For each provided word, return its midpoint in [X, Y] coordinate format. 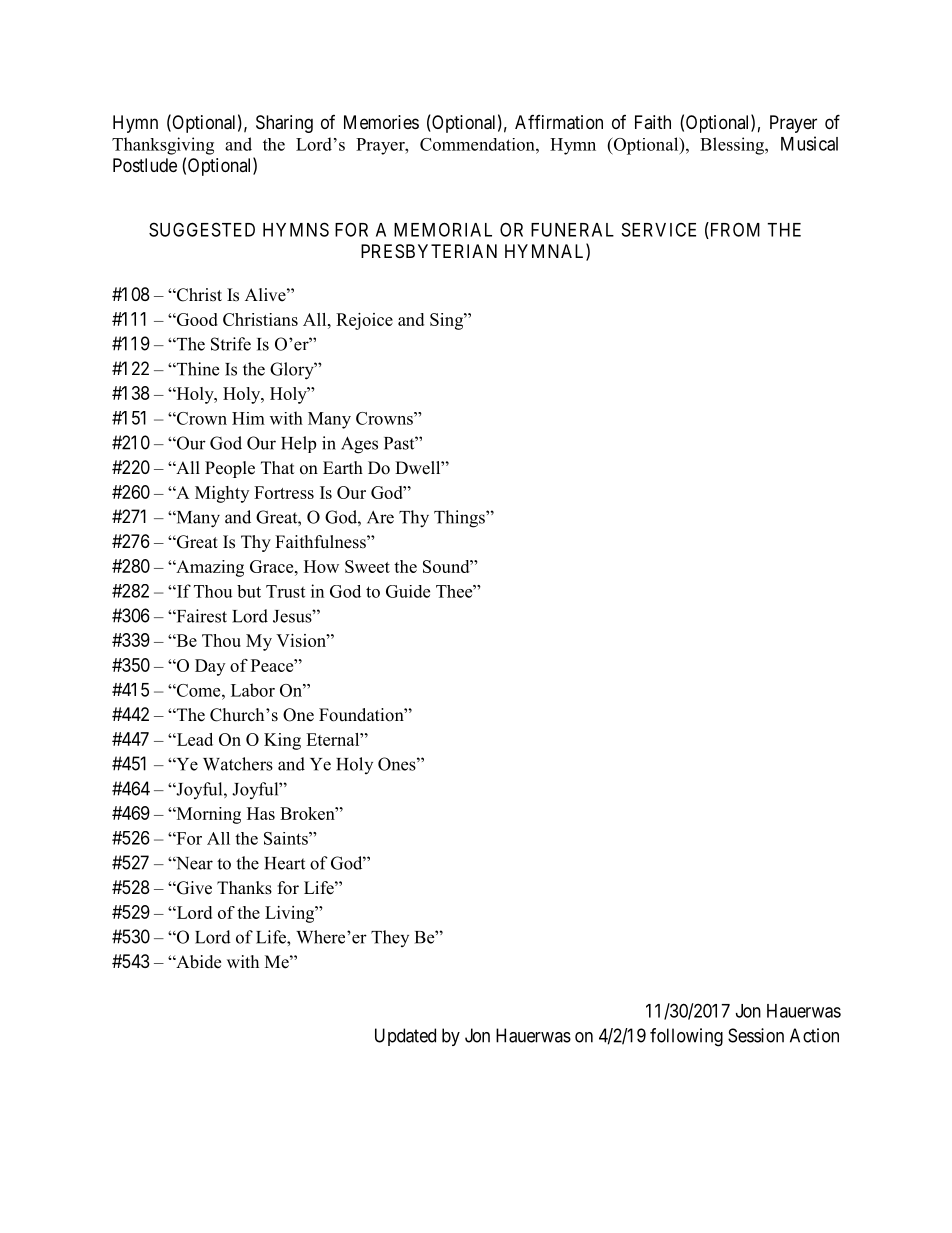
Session [756, 1035]
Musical [809, 143]
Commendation [478, 144]
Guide [408, 591]
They [390, 938]
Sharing [284, 124]
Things [460, 519]
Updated [405, 1037]
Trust [285, 591]
